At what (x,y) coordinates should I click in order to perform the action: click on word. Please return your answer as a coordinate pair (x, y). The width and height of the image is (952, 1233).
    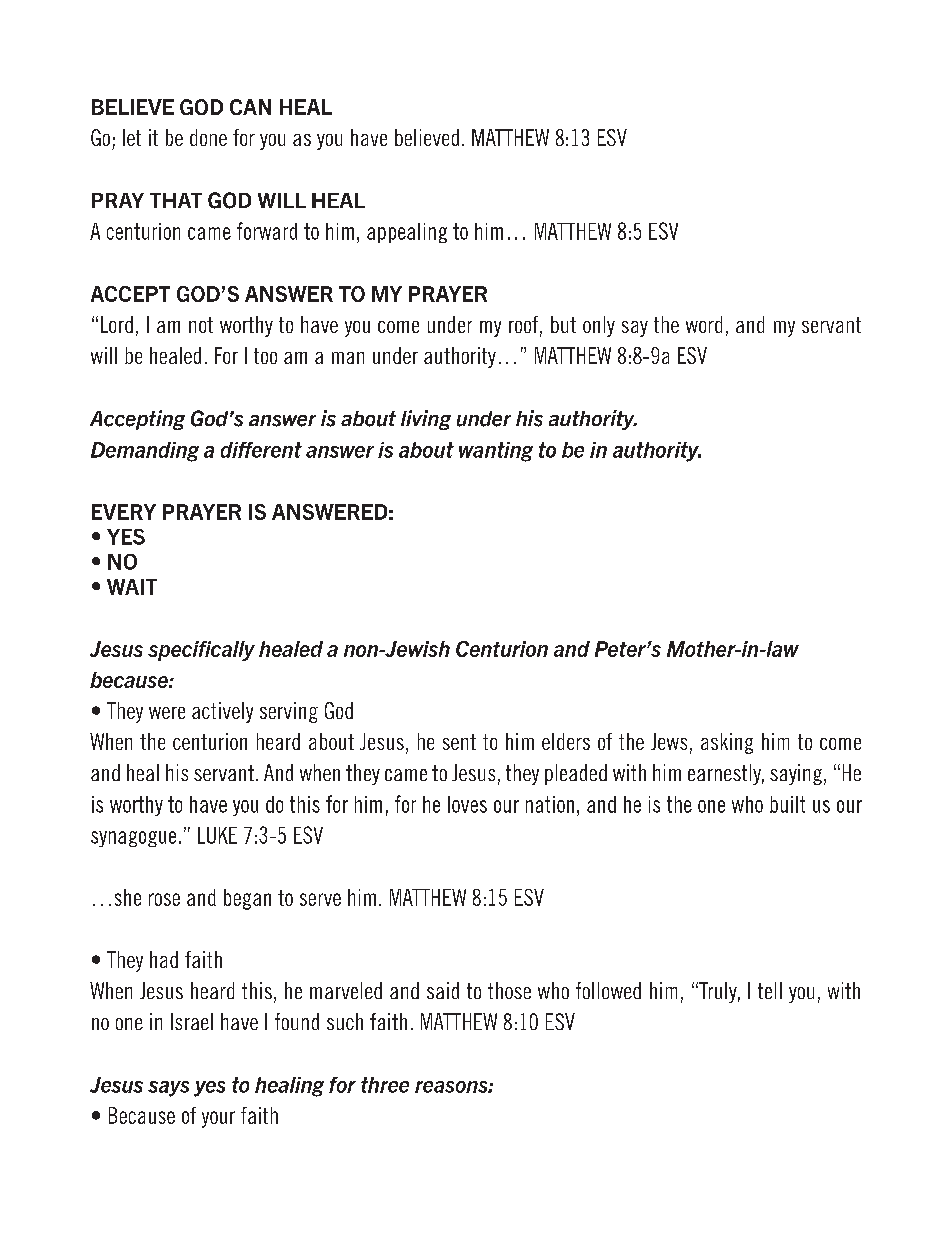
    Looking at the image, I should click on (704, 324).
